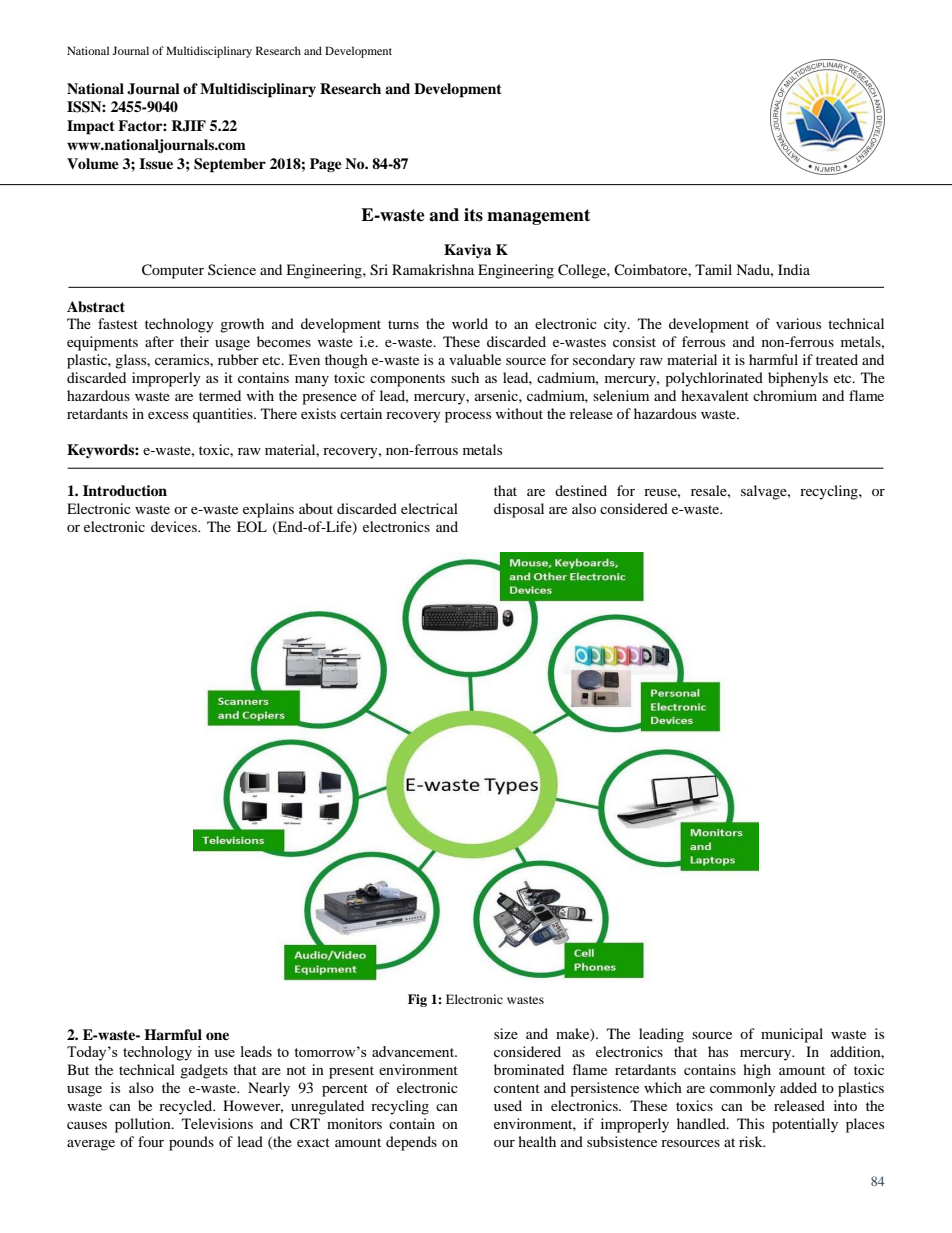 Image resolution: width=952 pixels, height=1233 pixels. What do you see at coordinates (794, 269) in the page?
I see `India` at bounding box center [794, 269].
